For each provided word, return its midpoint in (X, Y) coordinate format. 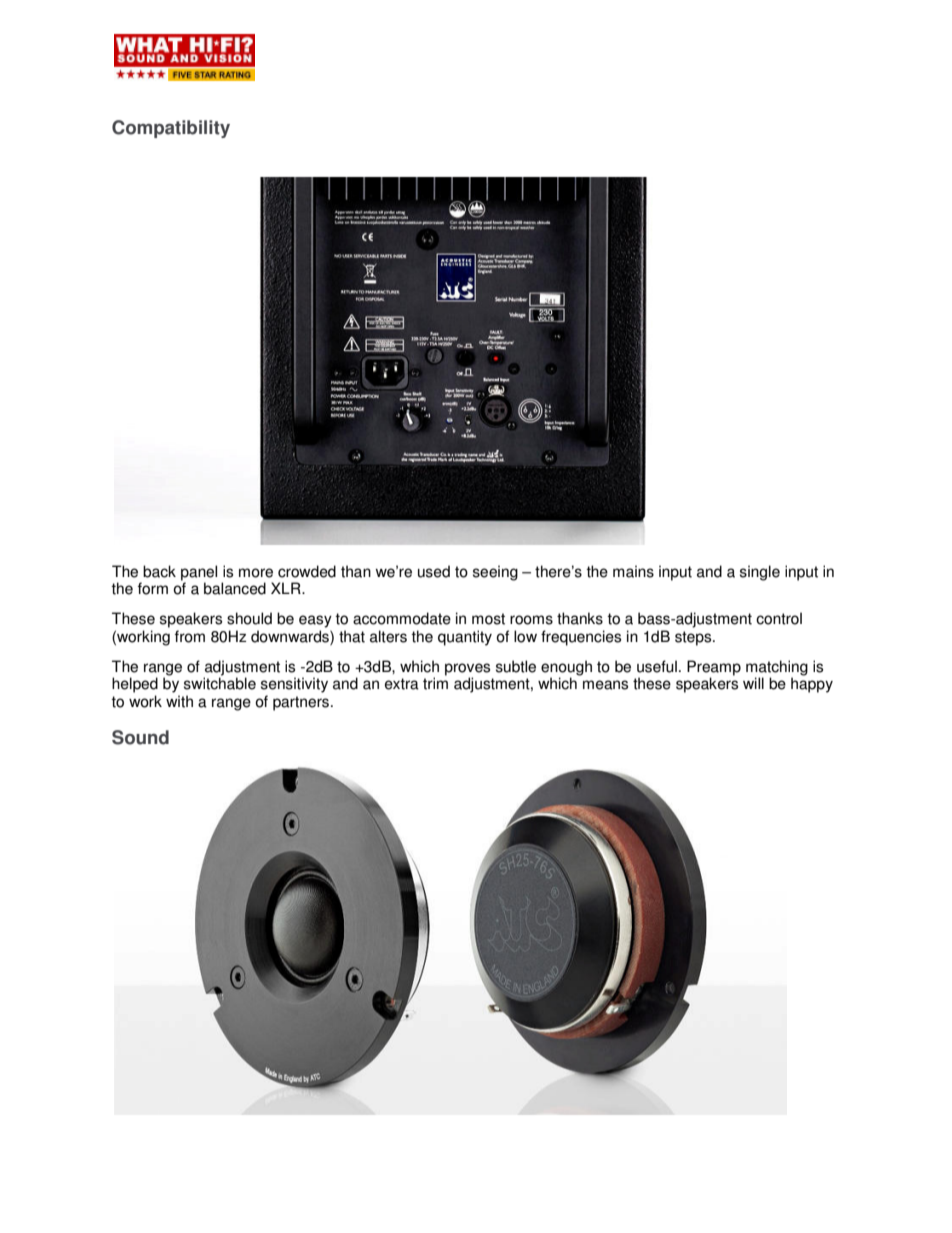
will (753, 683)
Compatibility (171, 129)
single (760, 573)
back (159, 571)
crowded (307, 571)
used (434, 571)
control (779, 618)
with (179, 701)
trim (435, 683)
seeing (495, 573)
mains (633, 571)
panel (199, 573)
